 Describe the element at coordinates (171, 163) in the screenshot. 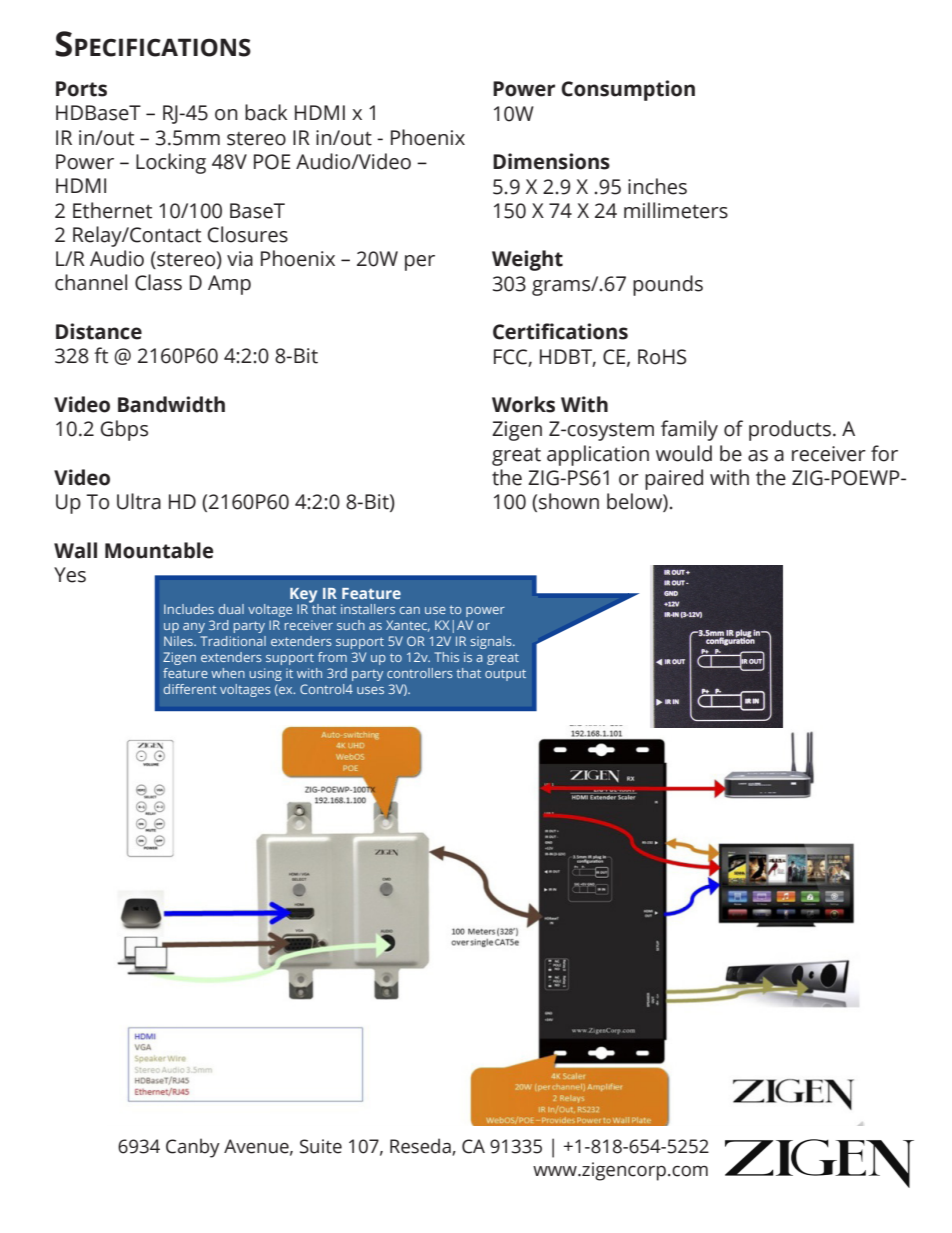

I see `Locking` at that location.
